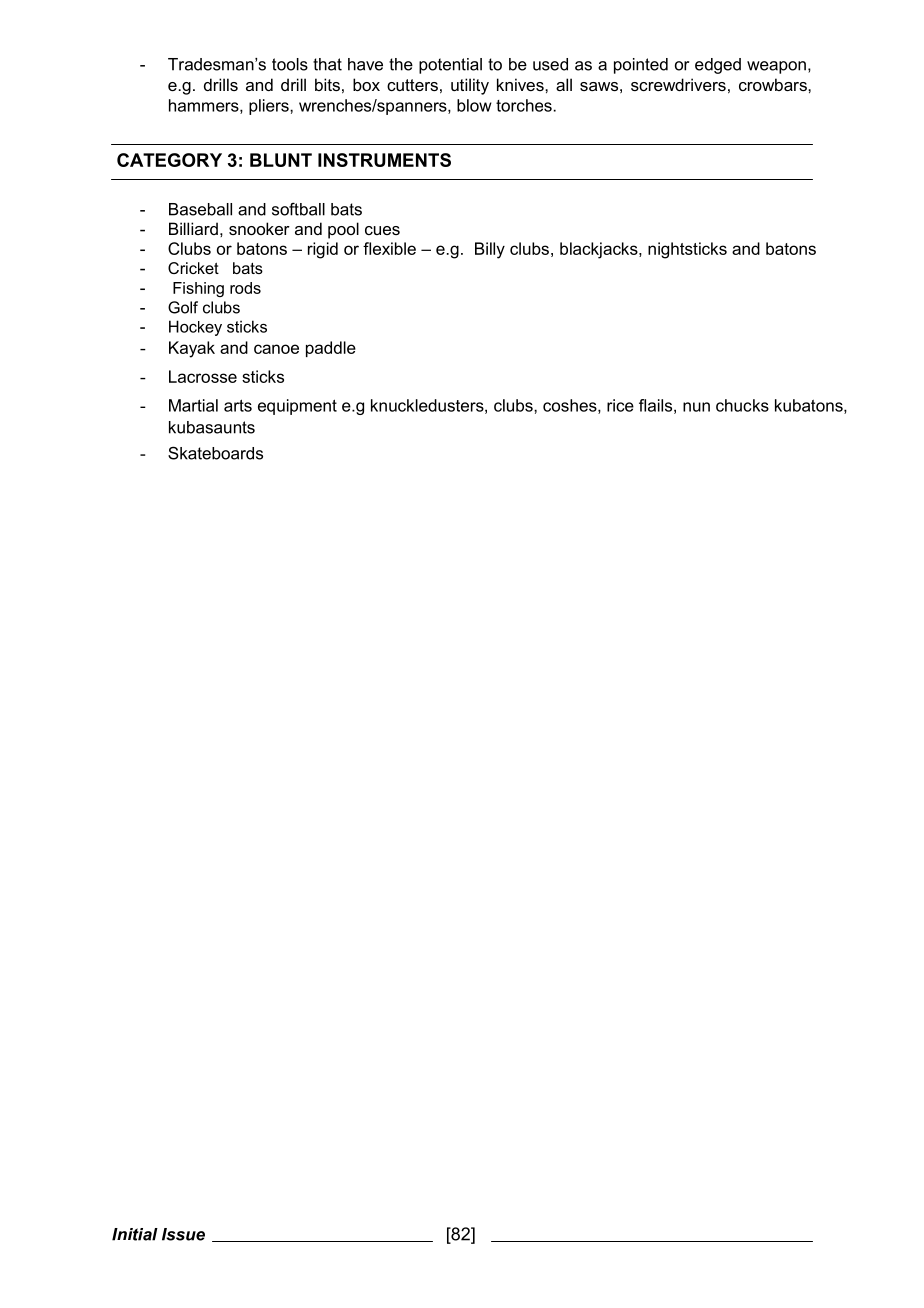 The height and width of the page is (1308, 924). I want to click on equipment, so click(297, 407).
